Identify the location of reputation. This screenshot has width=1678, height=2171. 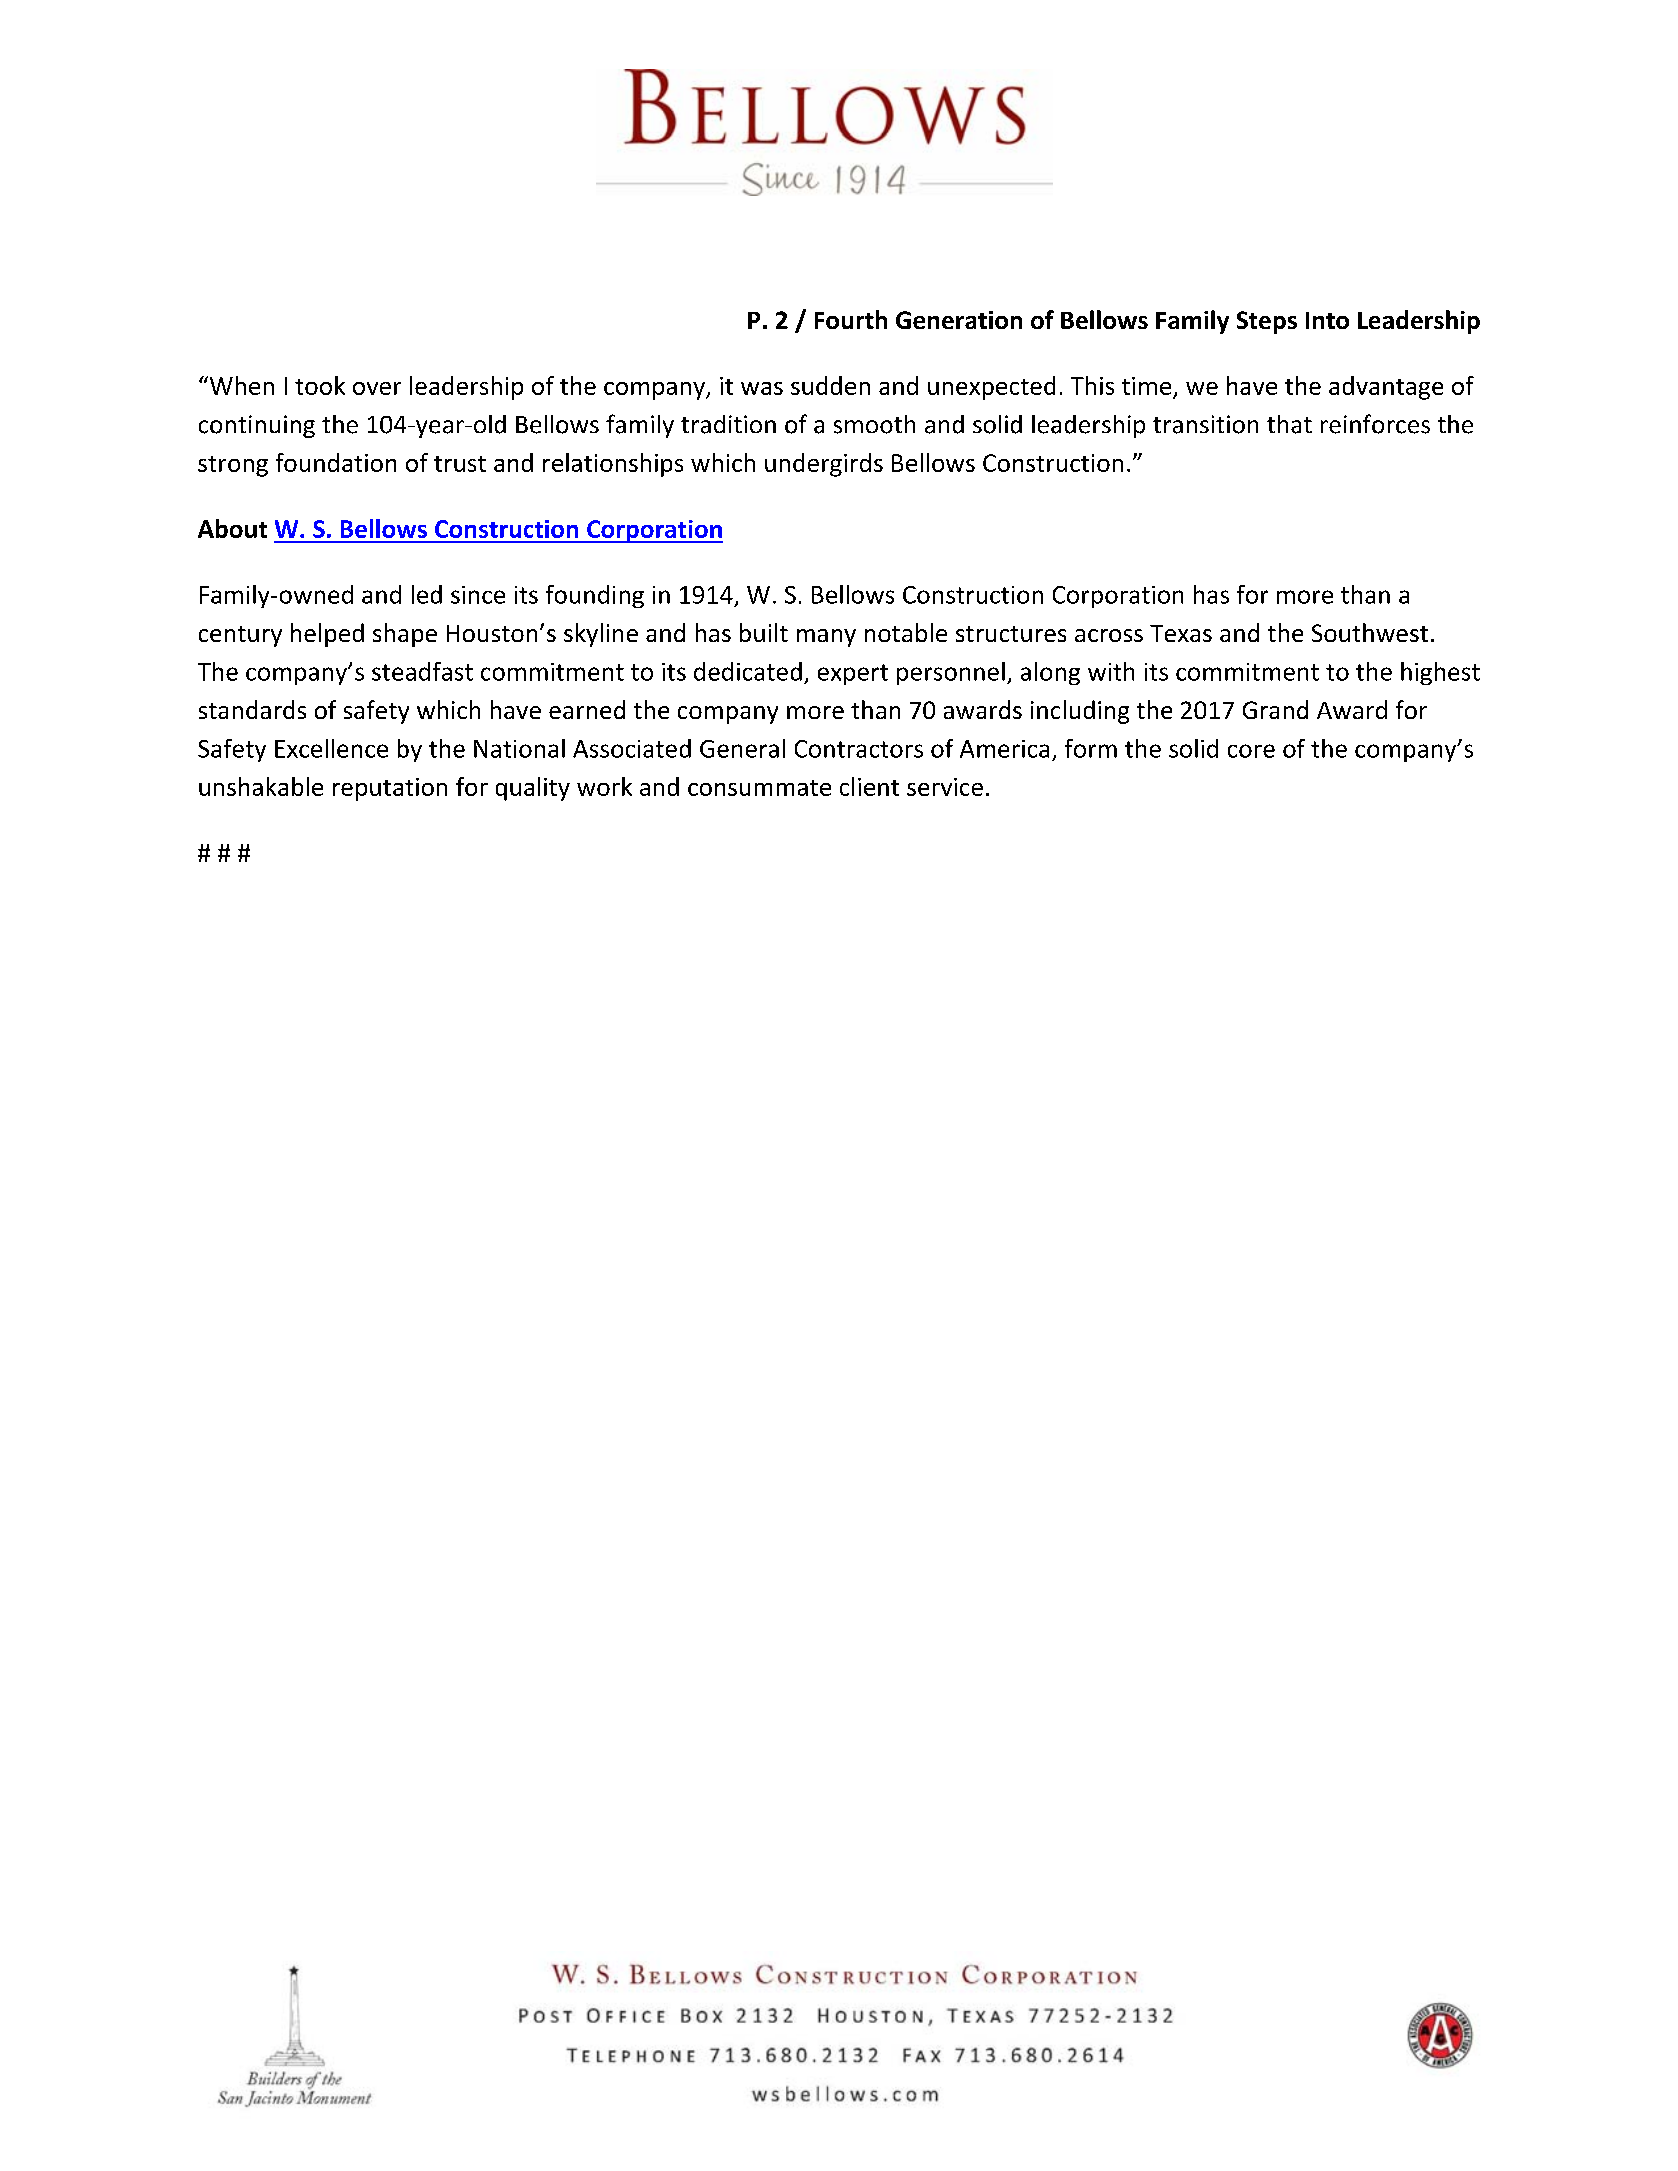
(390, 789).
